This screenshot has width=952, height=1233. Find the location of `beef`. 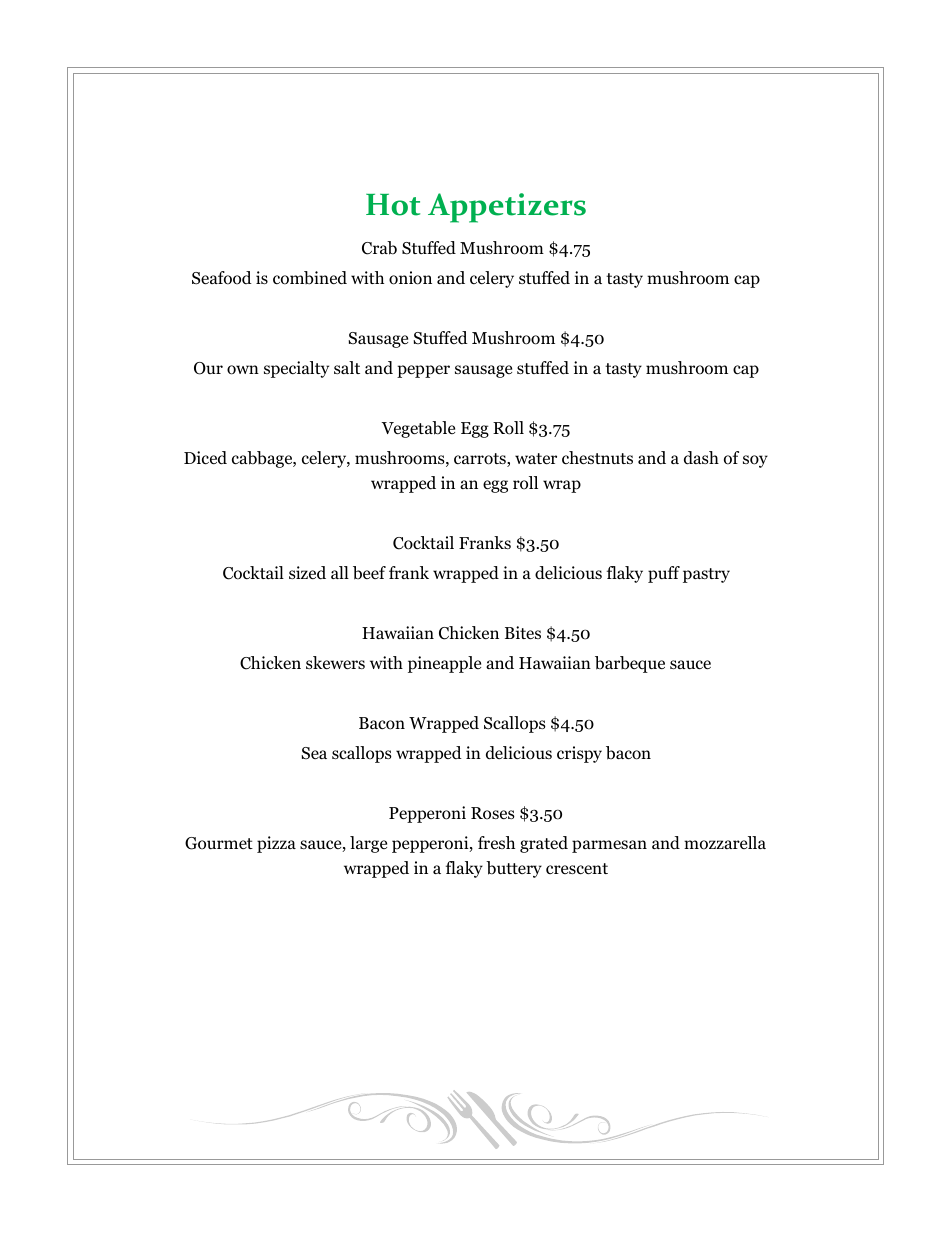

beef is located at coordinates (369, 573).
